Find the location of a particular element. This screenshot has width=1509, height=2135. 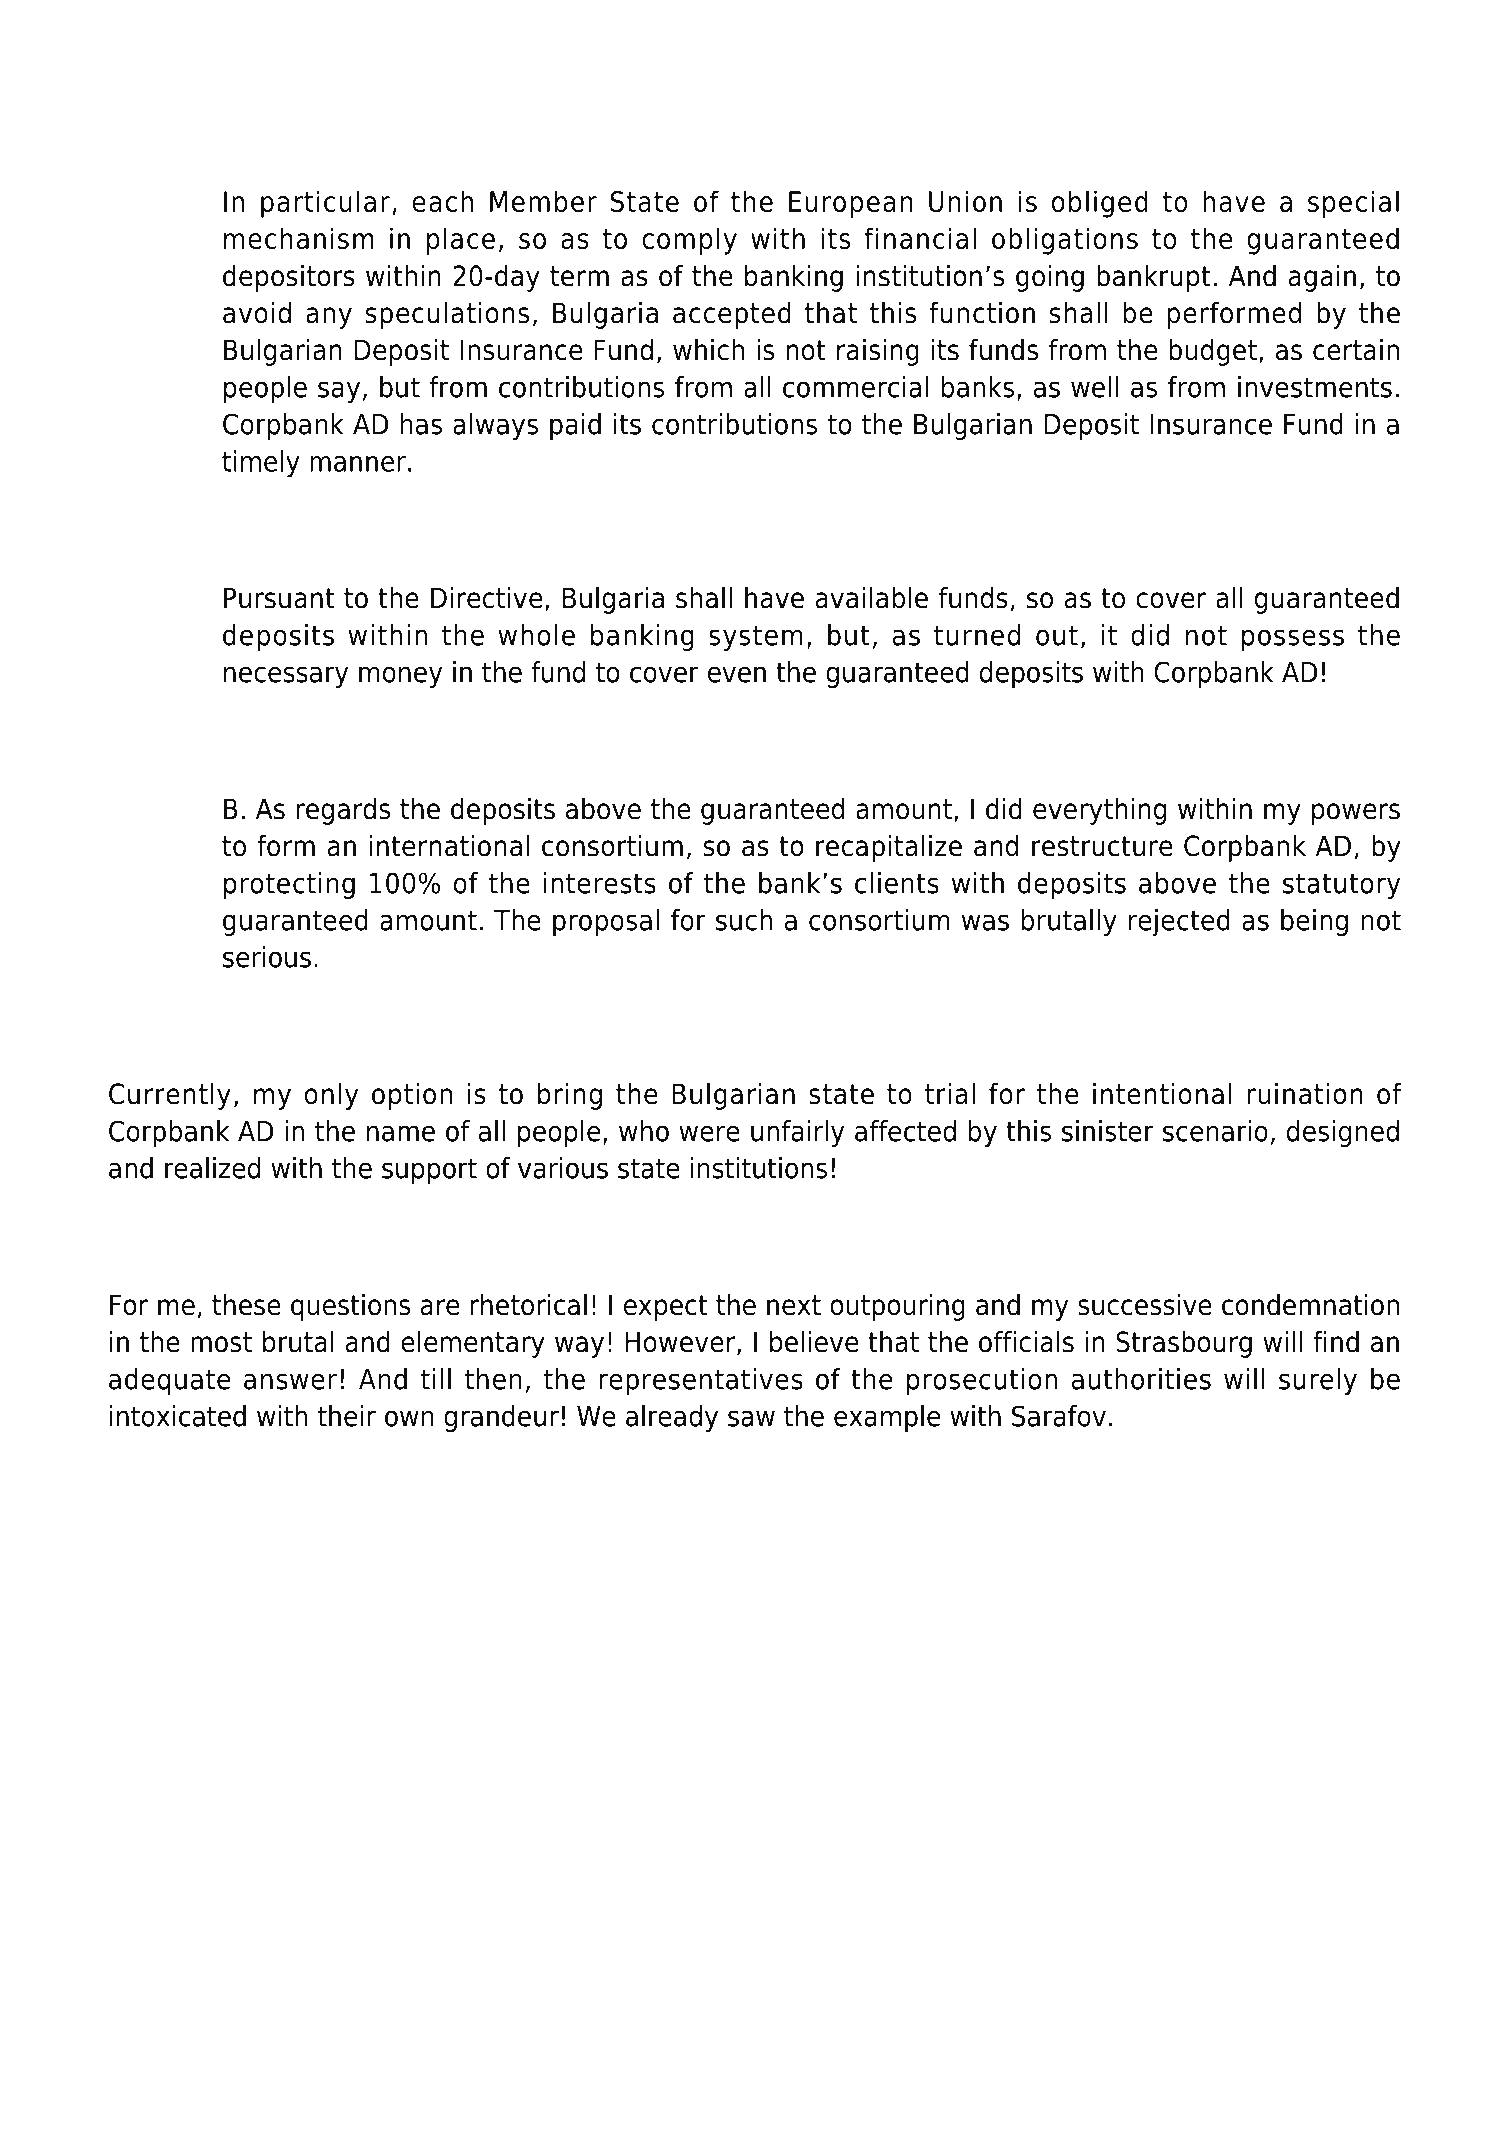

intentional is located at coordinates (1162, 1094).
